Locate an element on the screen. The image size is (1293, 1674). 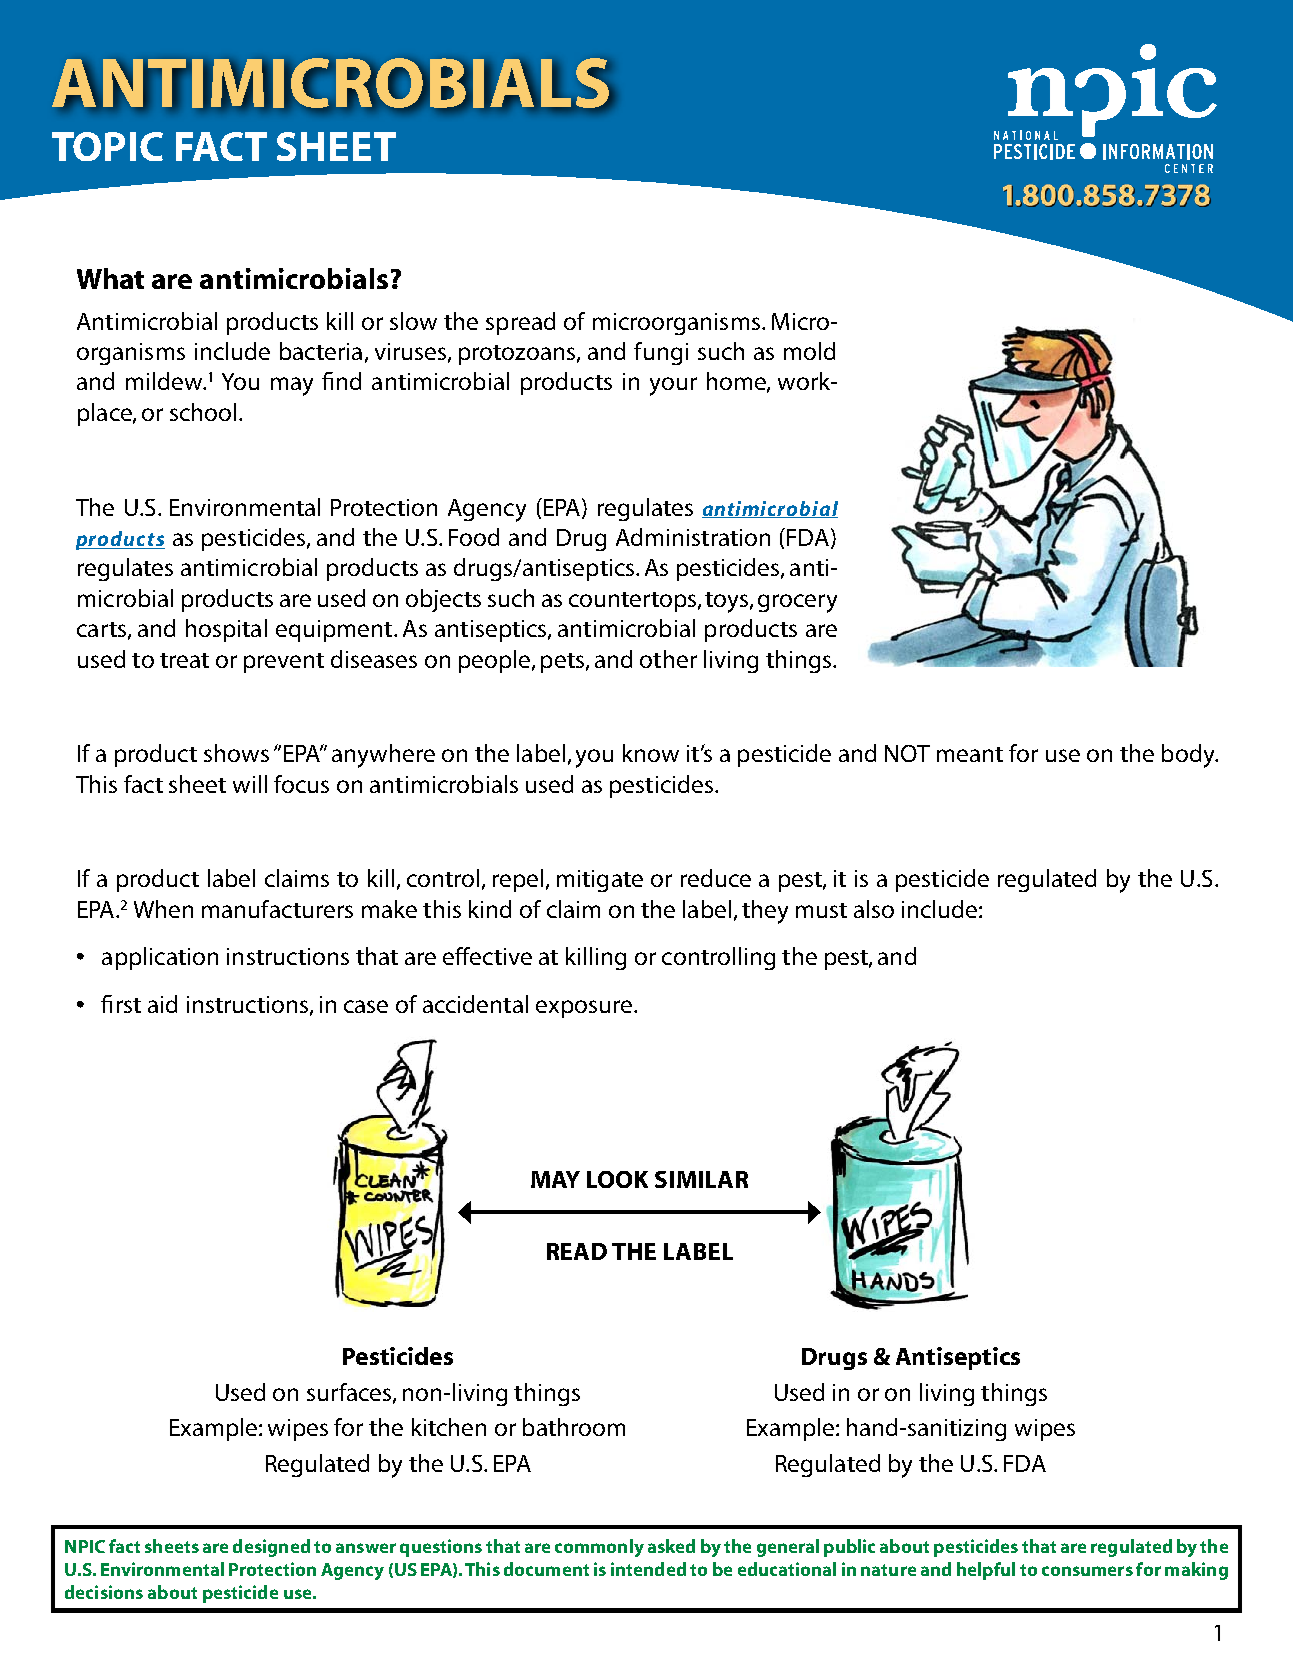
TOPIC is located at coordinates (107, 146).
